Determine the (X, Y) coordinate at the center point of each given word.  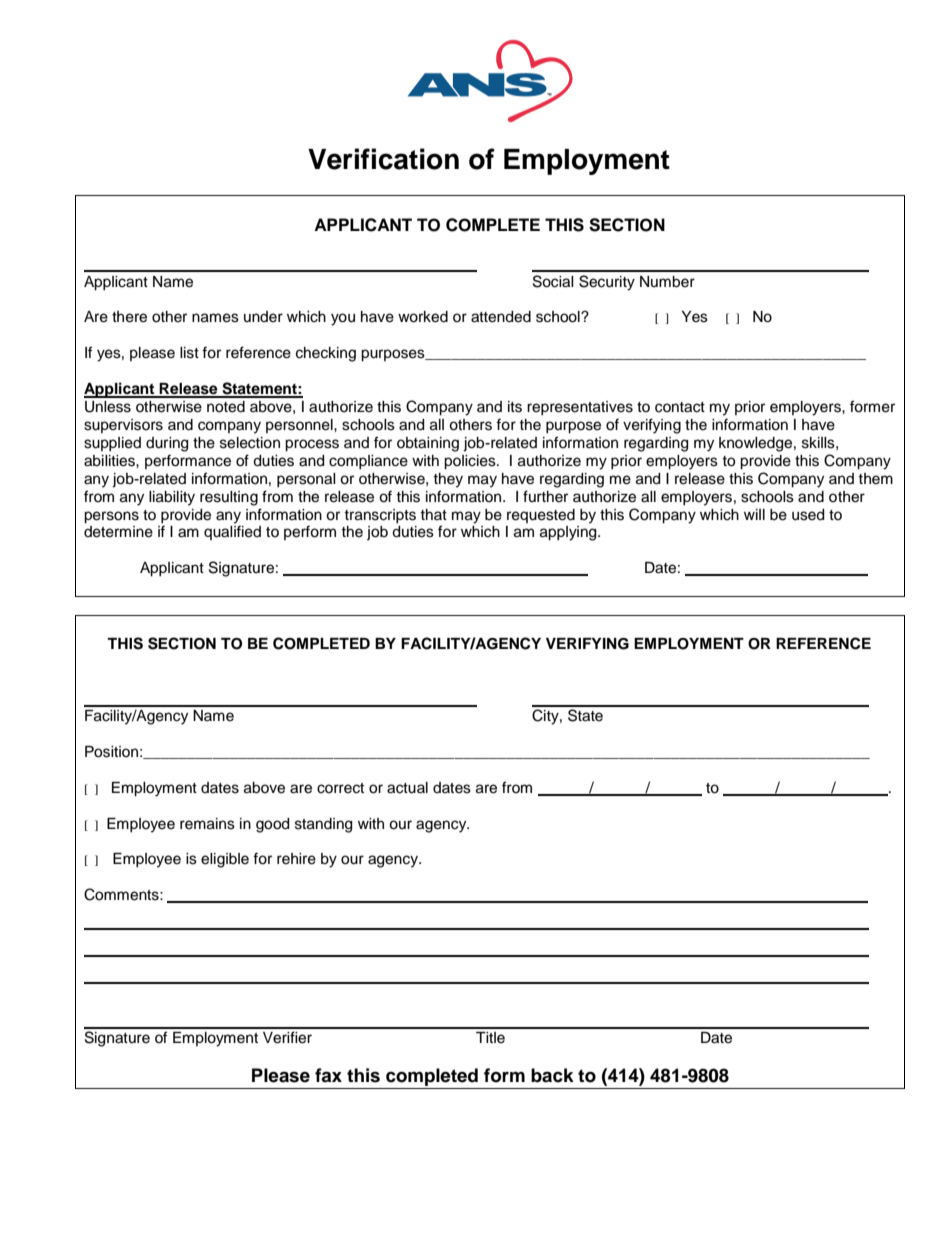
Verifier (287, 1037)
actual (407, 788)
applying (569, 533)
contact (680, 407)
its (515, 407)
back (552, 1075)
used (808, 515)
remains (207, 824)
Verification (383, 159)
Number (667, 282)
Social (553, 281)
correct (340, 788)
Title (490, 1038)
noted (226, 407)
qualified (232, 532)
